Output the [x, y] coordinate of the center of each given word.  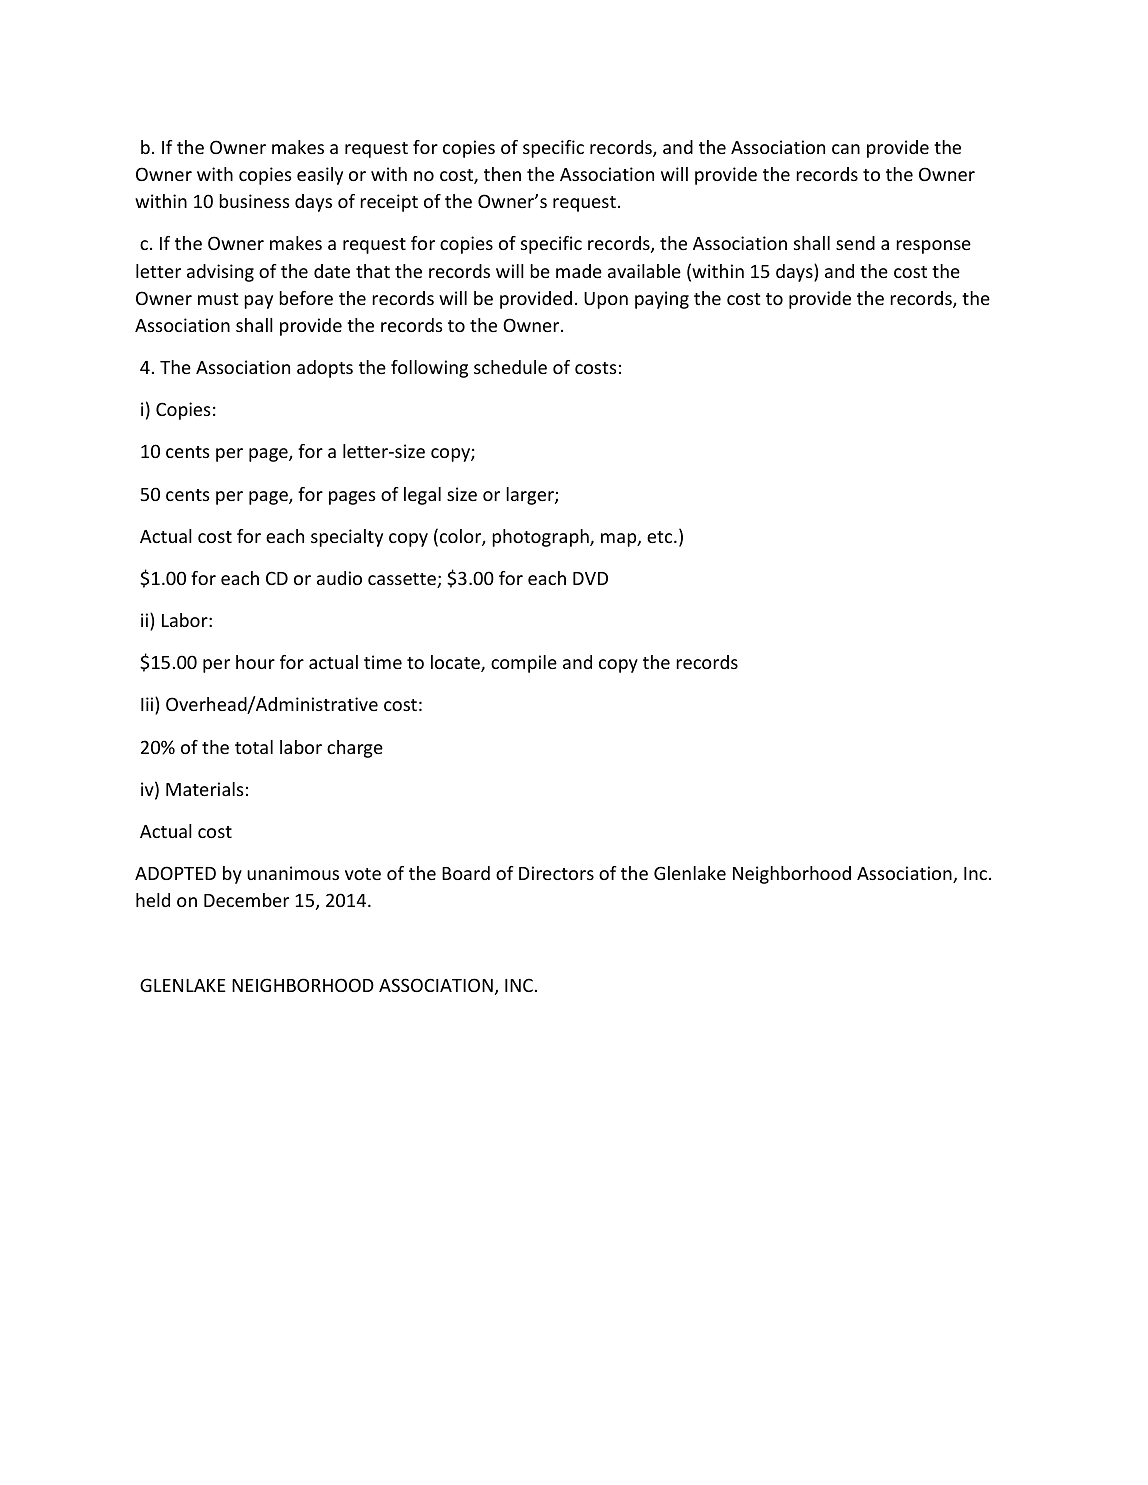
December [246, 900]
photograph [541, 538]
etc [661, 537]
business [254, 201]
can [846, 149]
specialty [347, 538]
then [502, 174]
